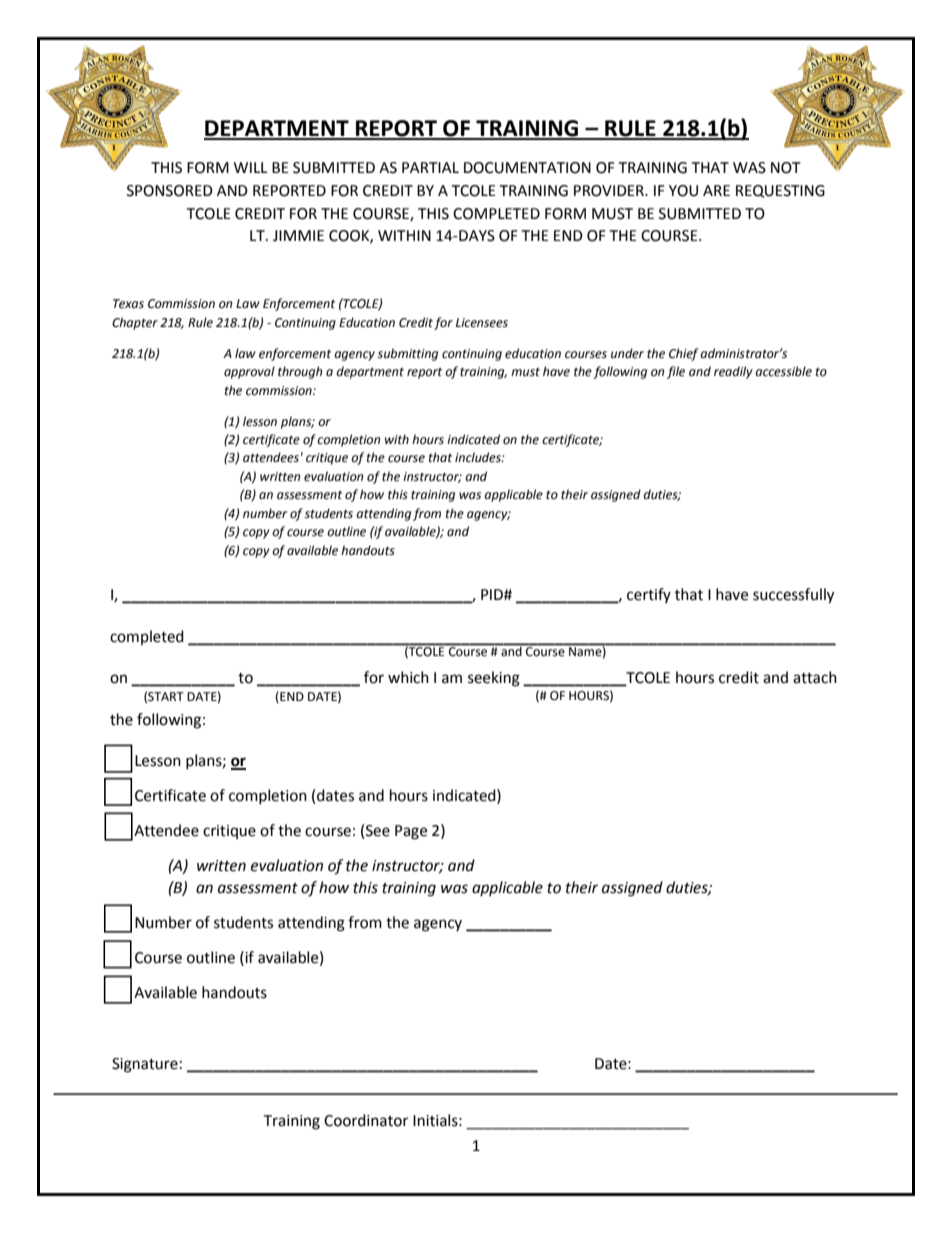  Describe the element at coordinates (170, 191) in the page. I see `SPONSORED` at that location.
